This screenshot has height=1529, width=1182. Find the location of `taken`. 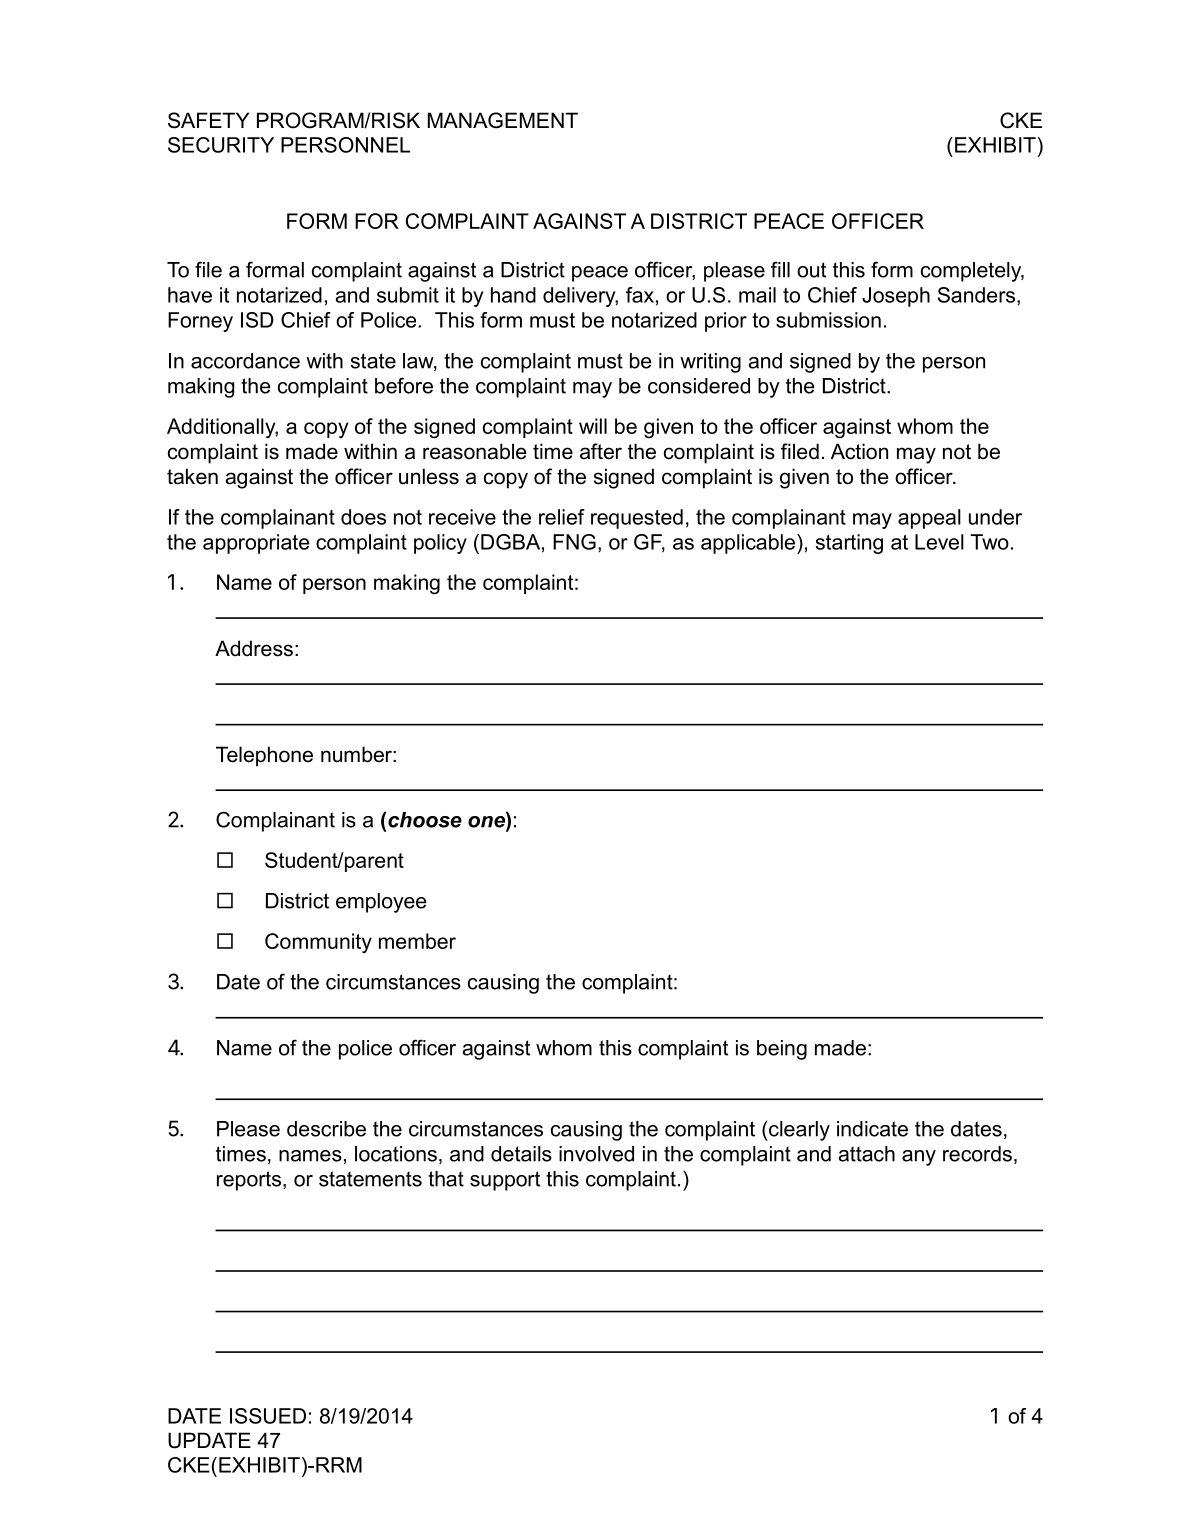

taken is located at coordinates (192, 476).
